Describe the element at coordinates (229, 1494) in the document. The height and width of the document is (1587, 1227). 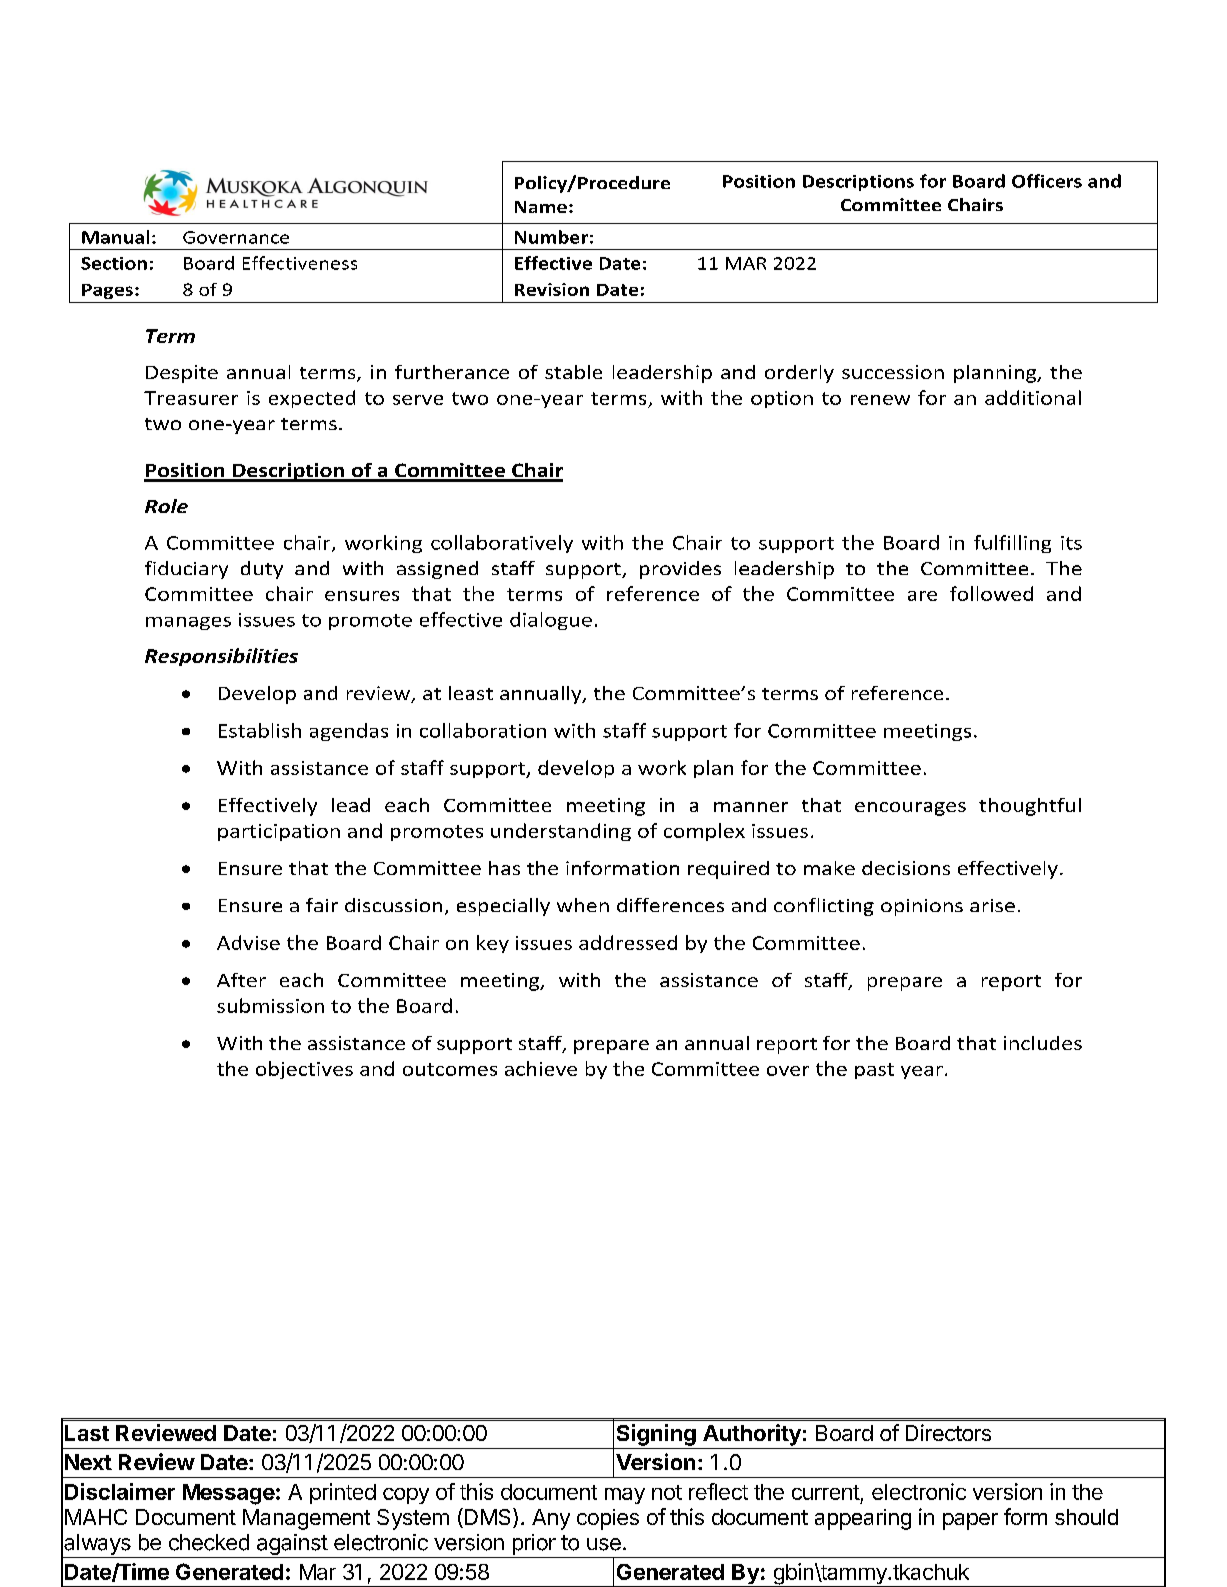
I see `Message` at that location.
